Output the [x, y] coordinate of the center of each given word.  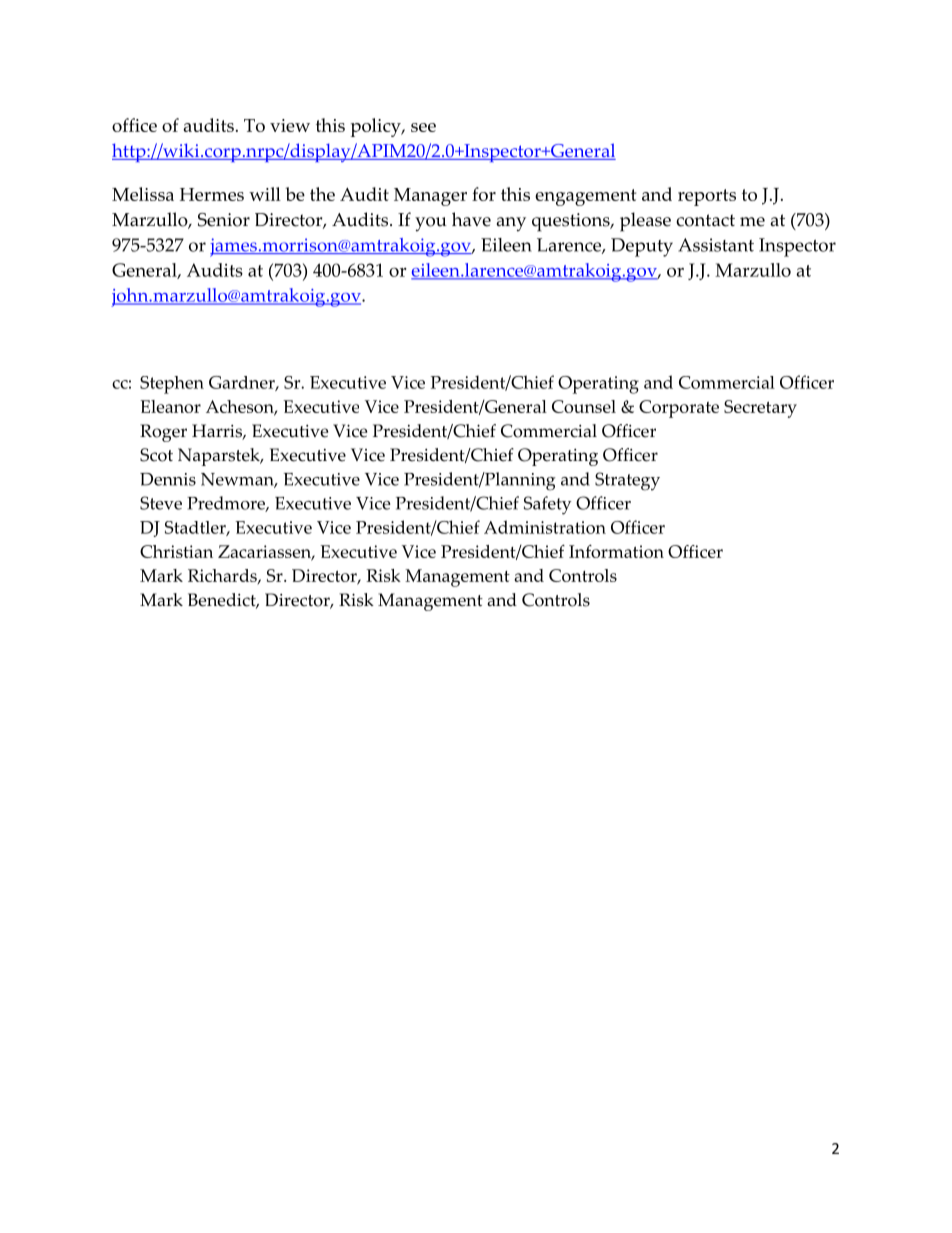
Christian [176, 551]
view [290, 125]
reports [707, 197]
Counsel [584, 406]
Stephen [172, 385]
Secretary [760, 409]
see [423, 127]
